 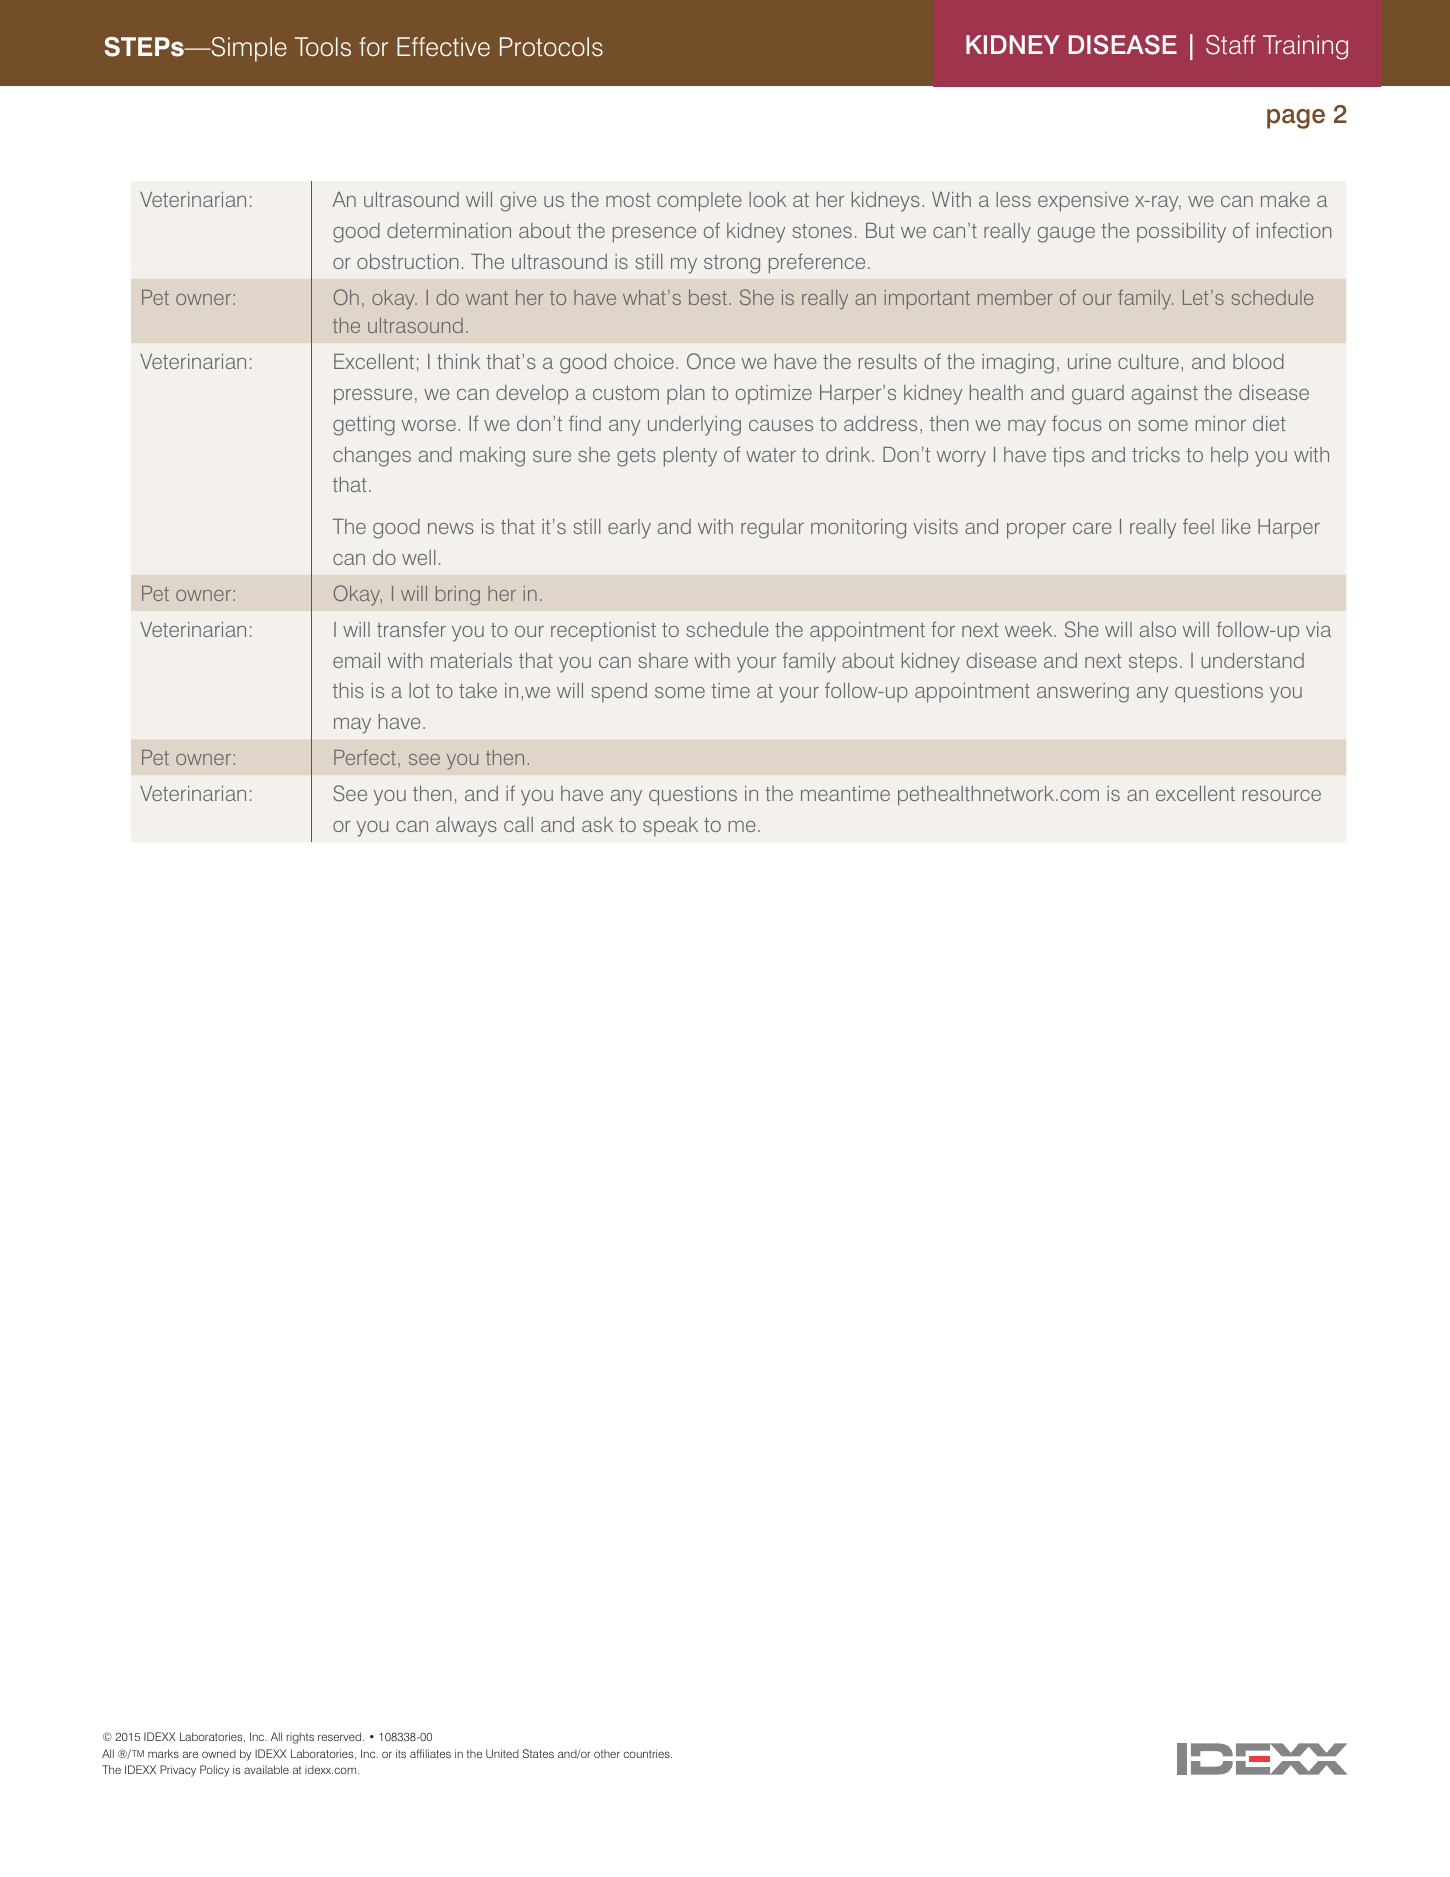 What do you see at coordinates (648, 1753) in the image?
I see `countries` at bounding box center [648, 1753].
